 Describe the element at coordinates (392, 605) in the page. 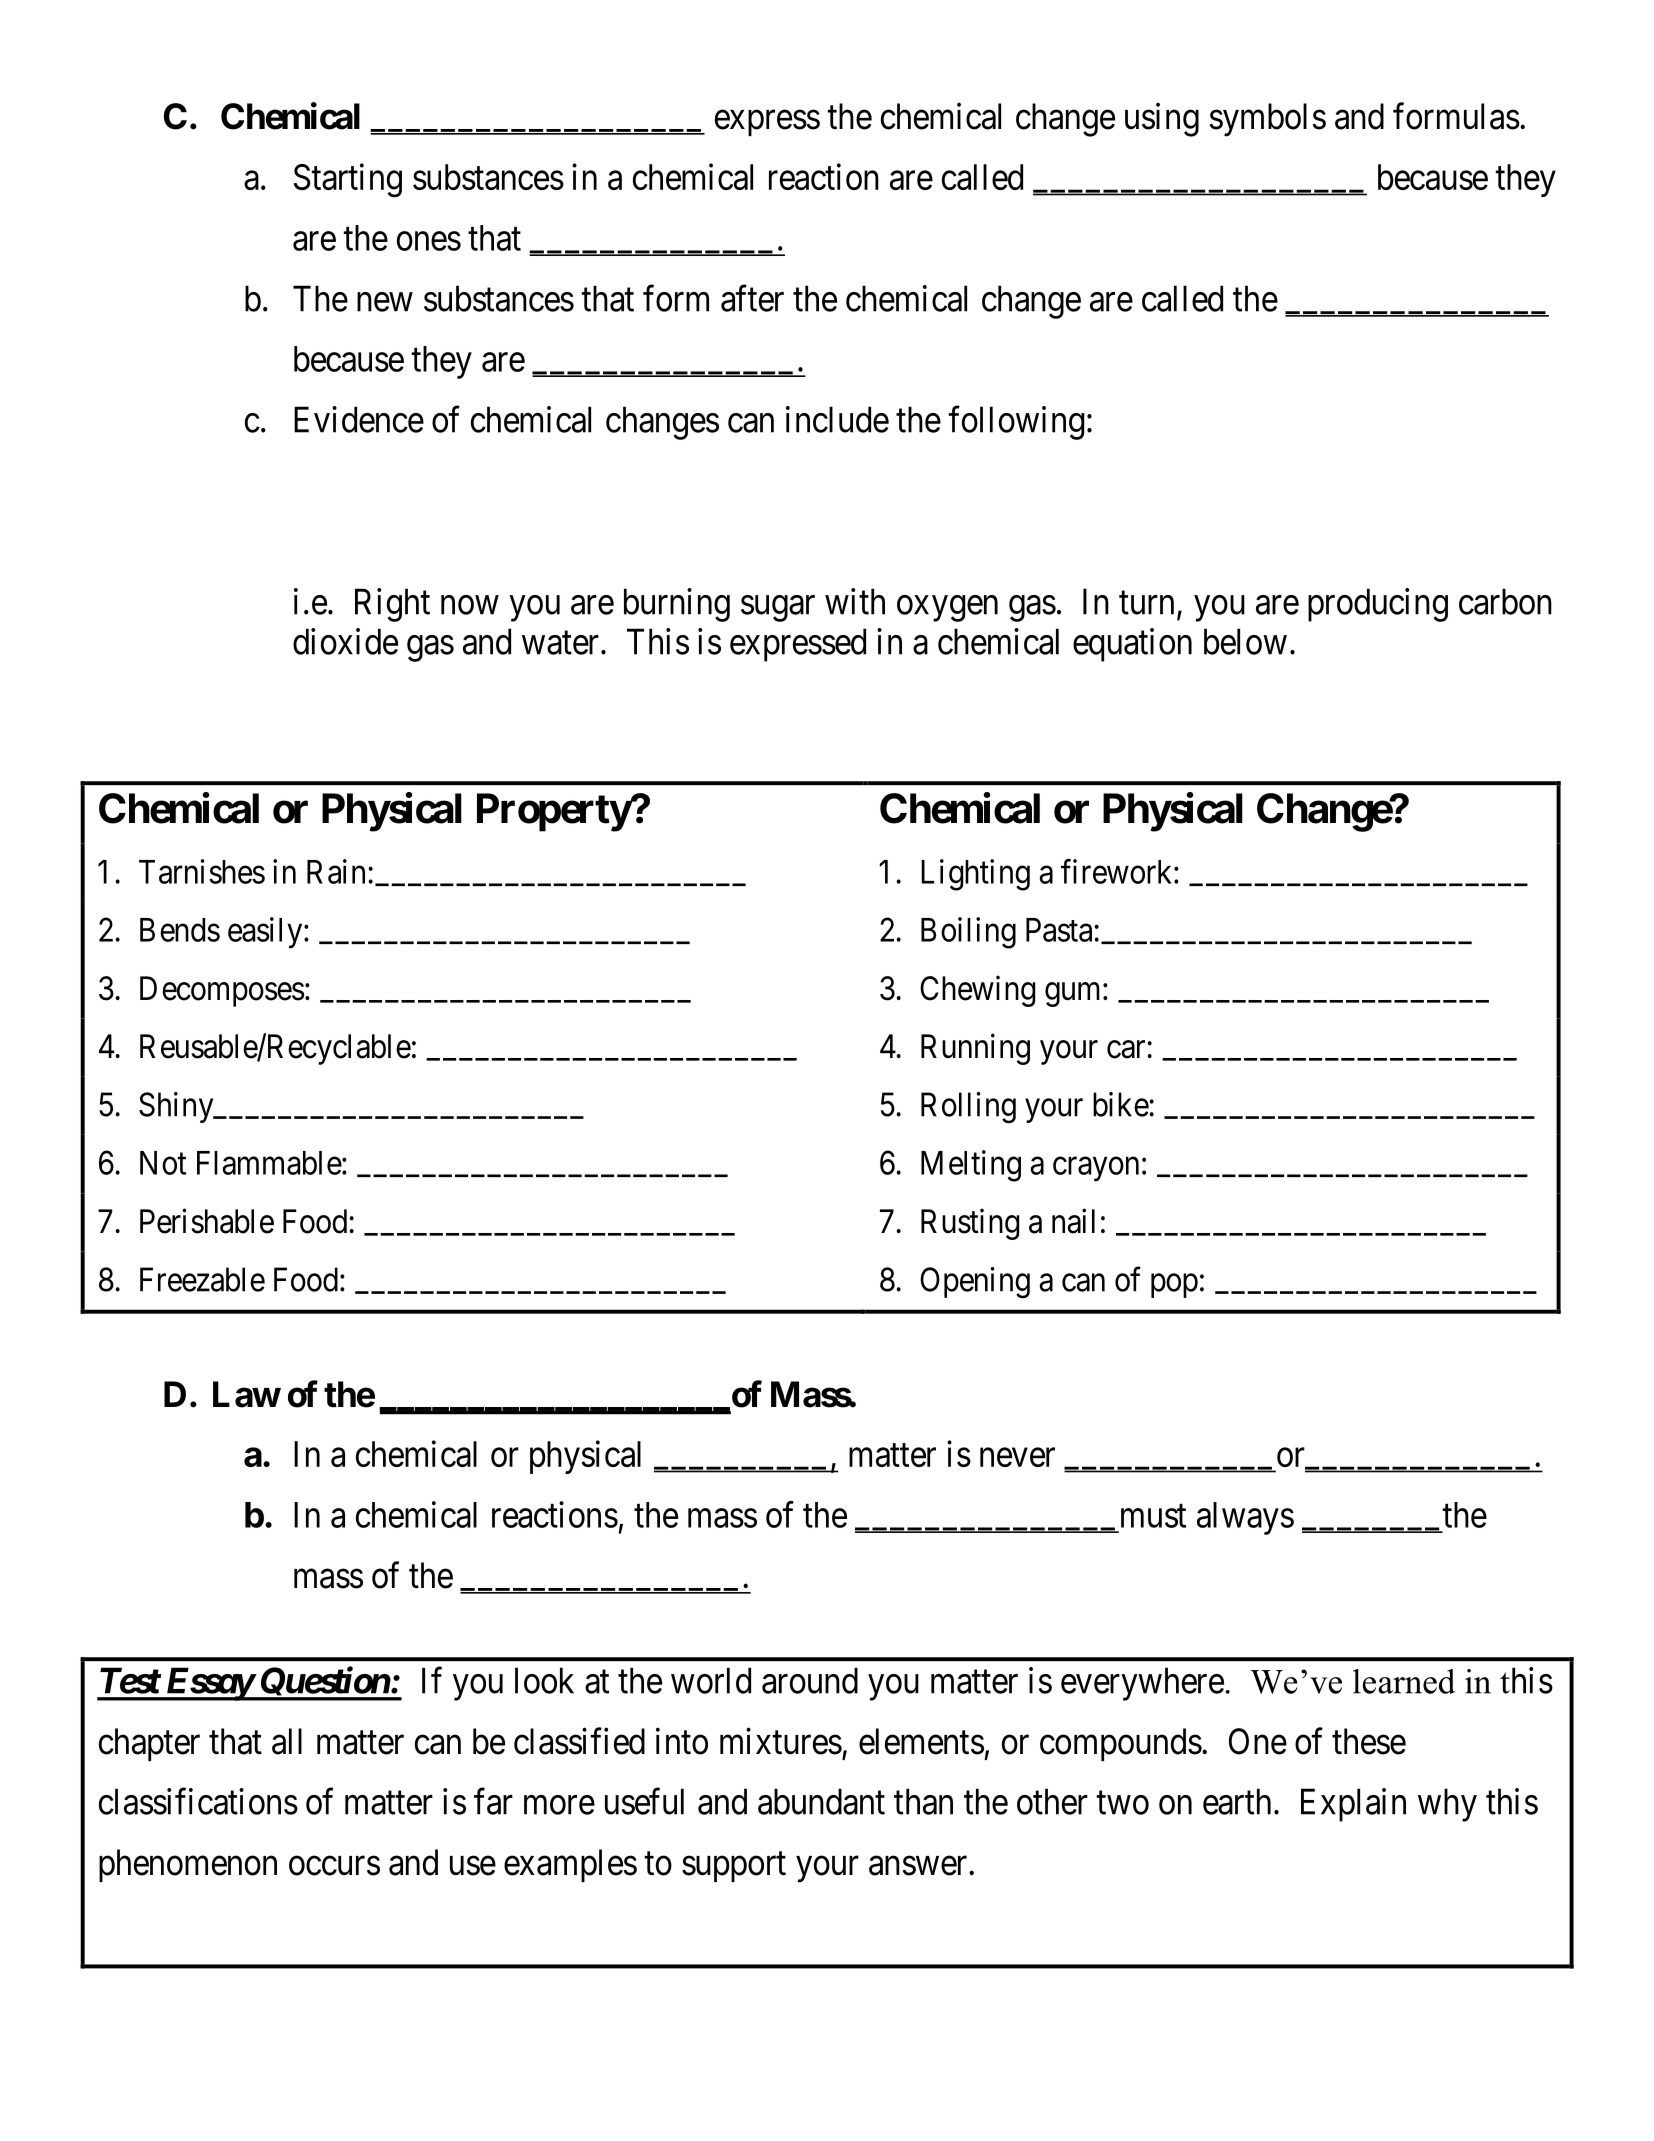

I see `Right` at that location.
